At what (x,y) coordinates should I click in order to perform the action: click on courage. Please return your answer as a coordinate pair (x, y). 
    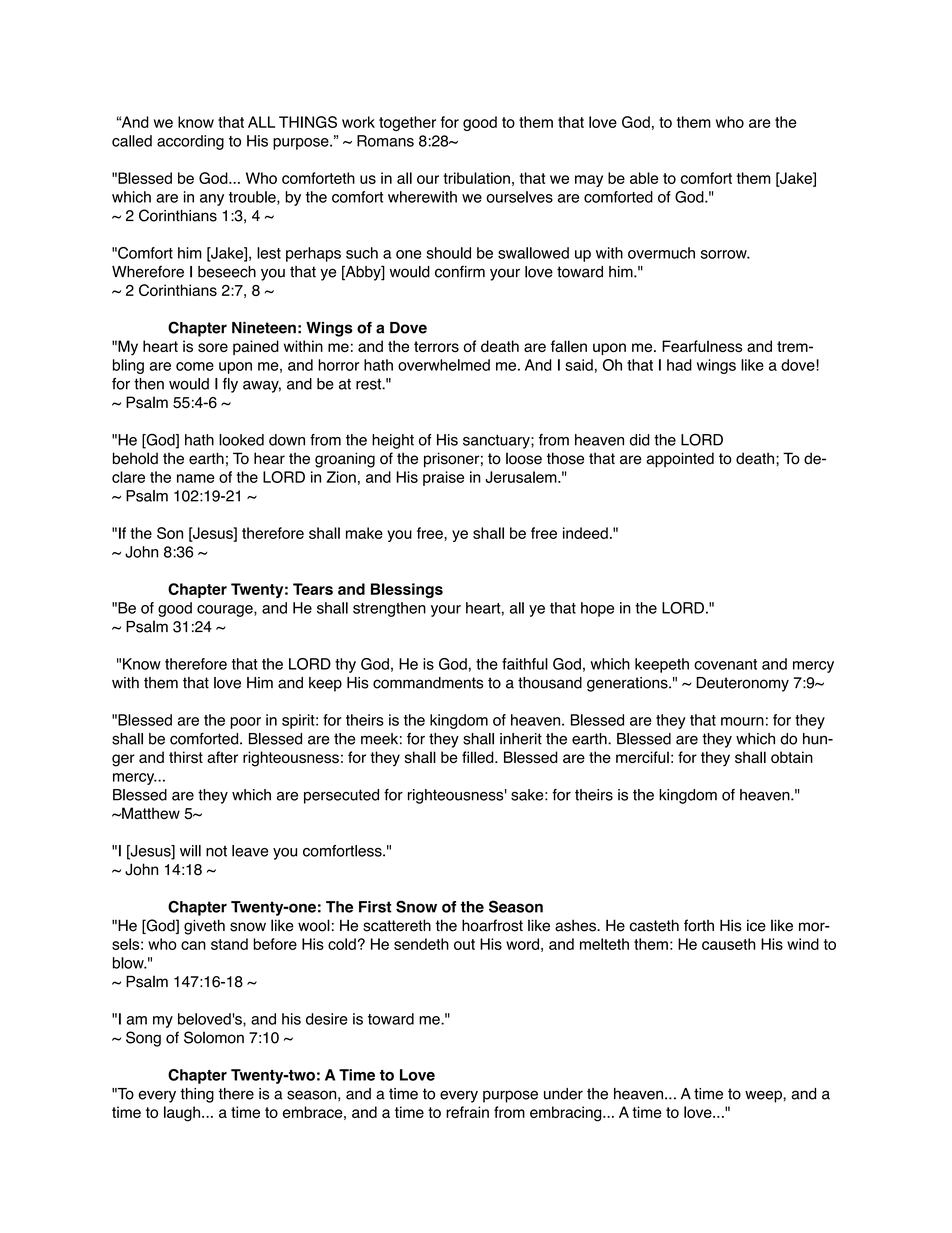
    Looking at the image, I should click on (226, 611).
